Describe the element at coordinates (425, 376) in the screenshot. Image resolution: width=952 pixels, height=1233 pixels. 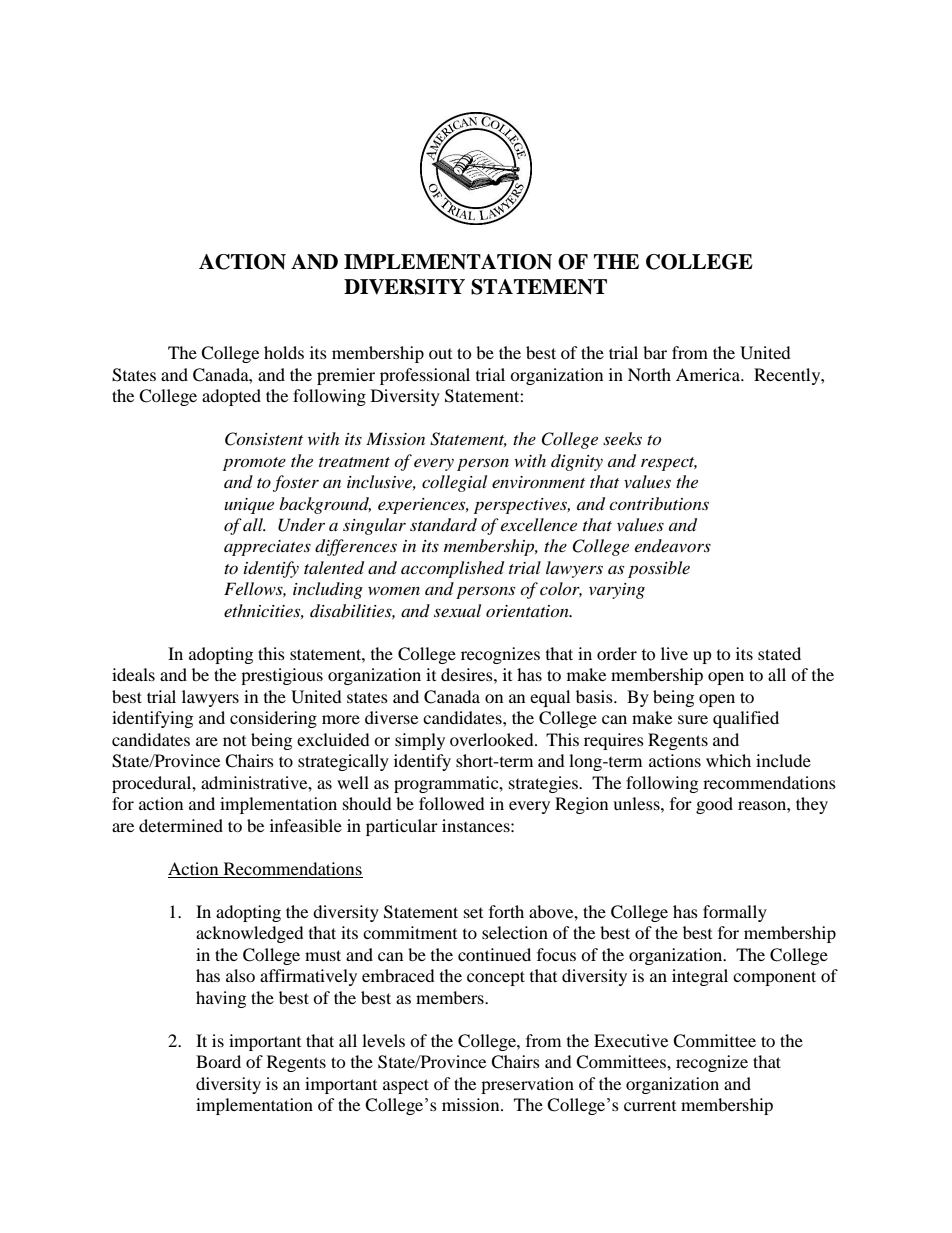
I see `professional` at that location.
